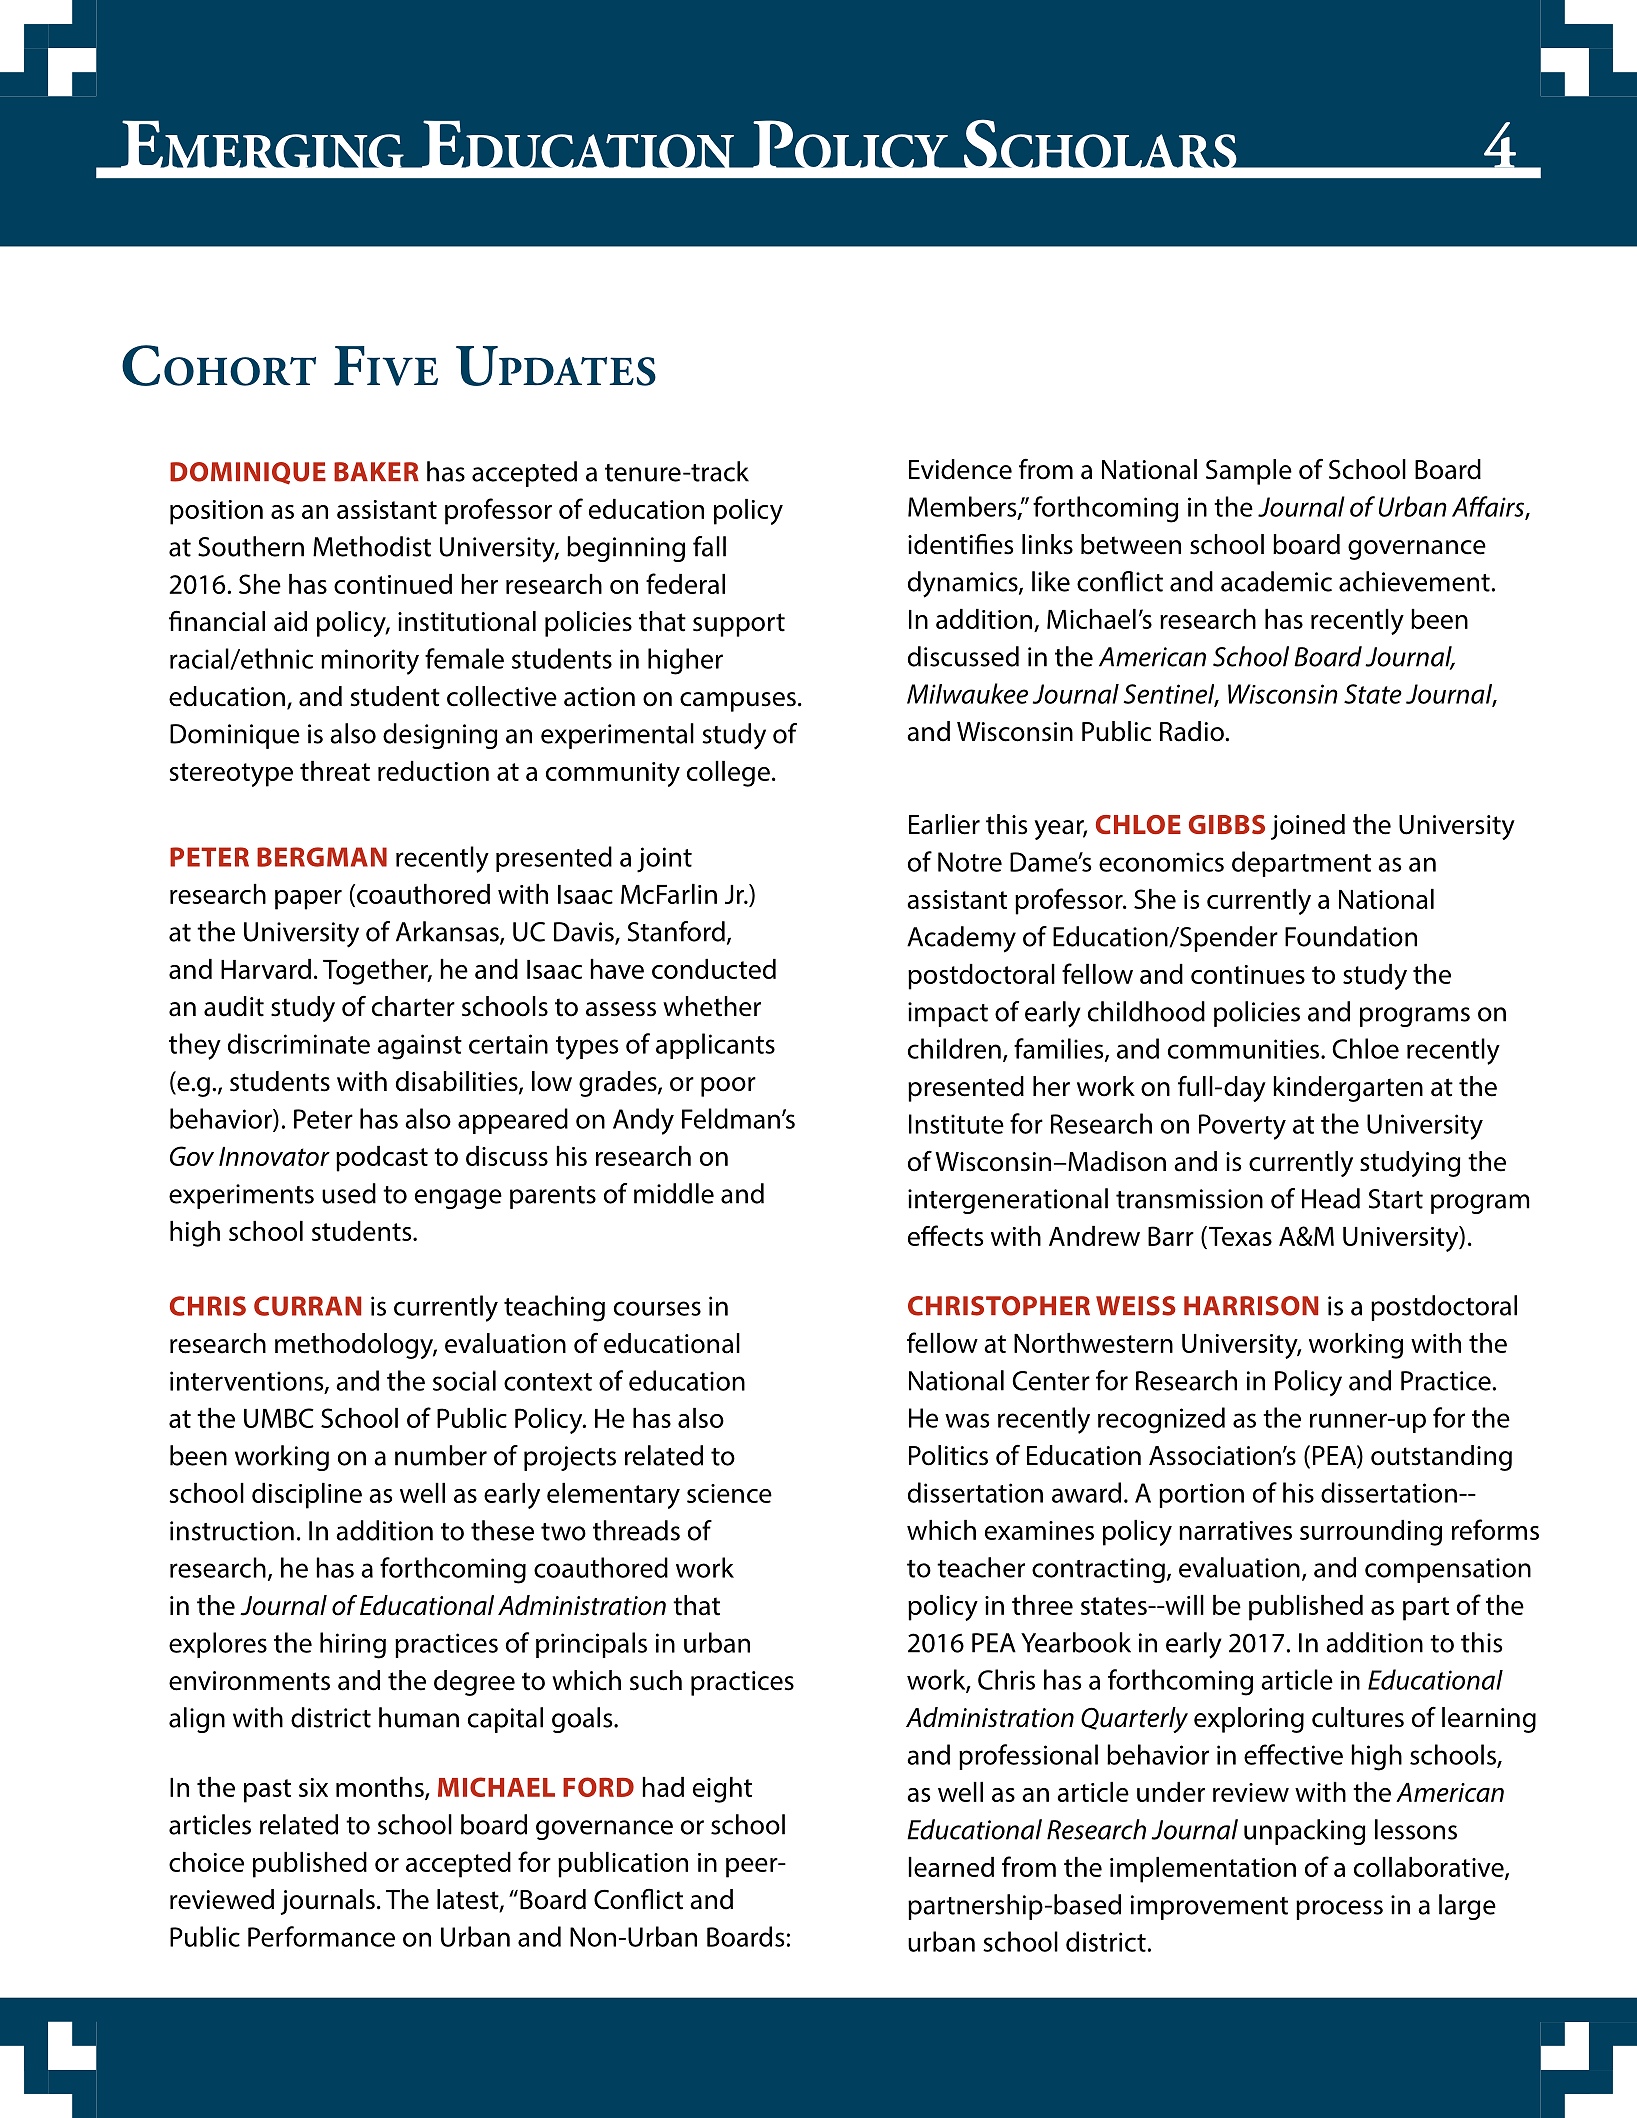  Describe the element at coordinates (266, 969) in the document. I see `Harvard` at that location.
